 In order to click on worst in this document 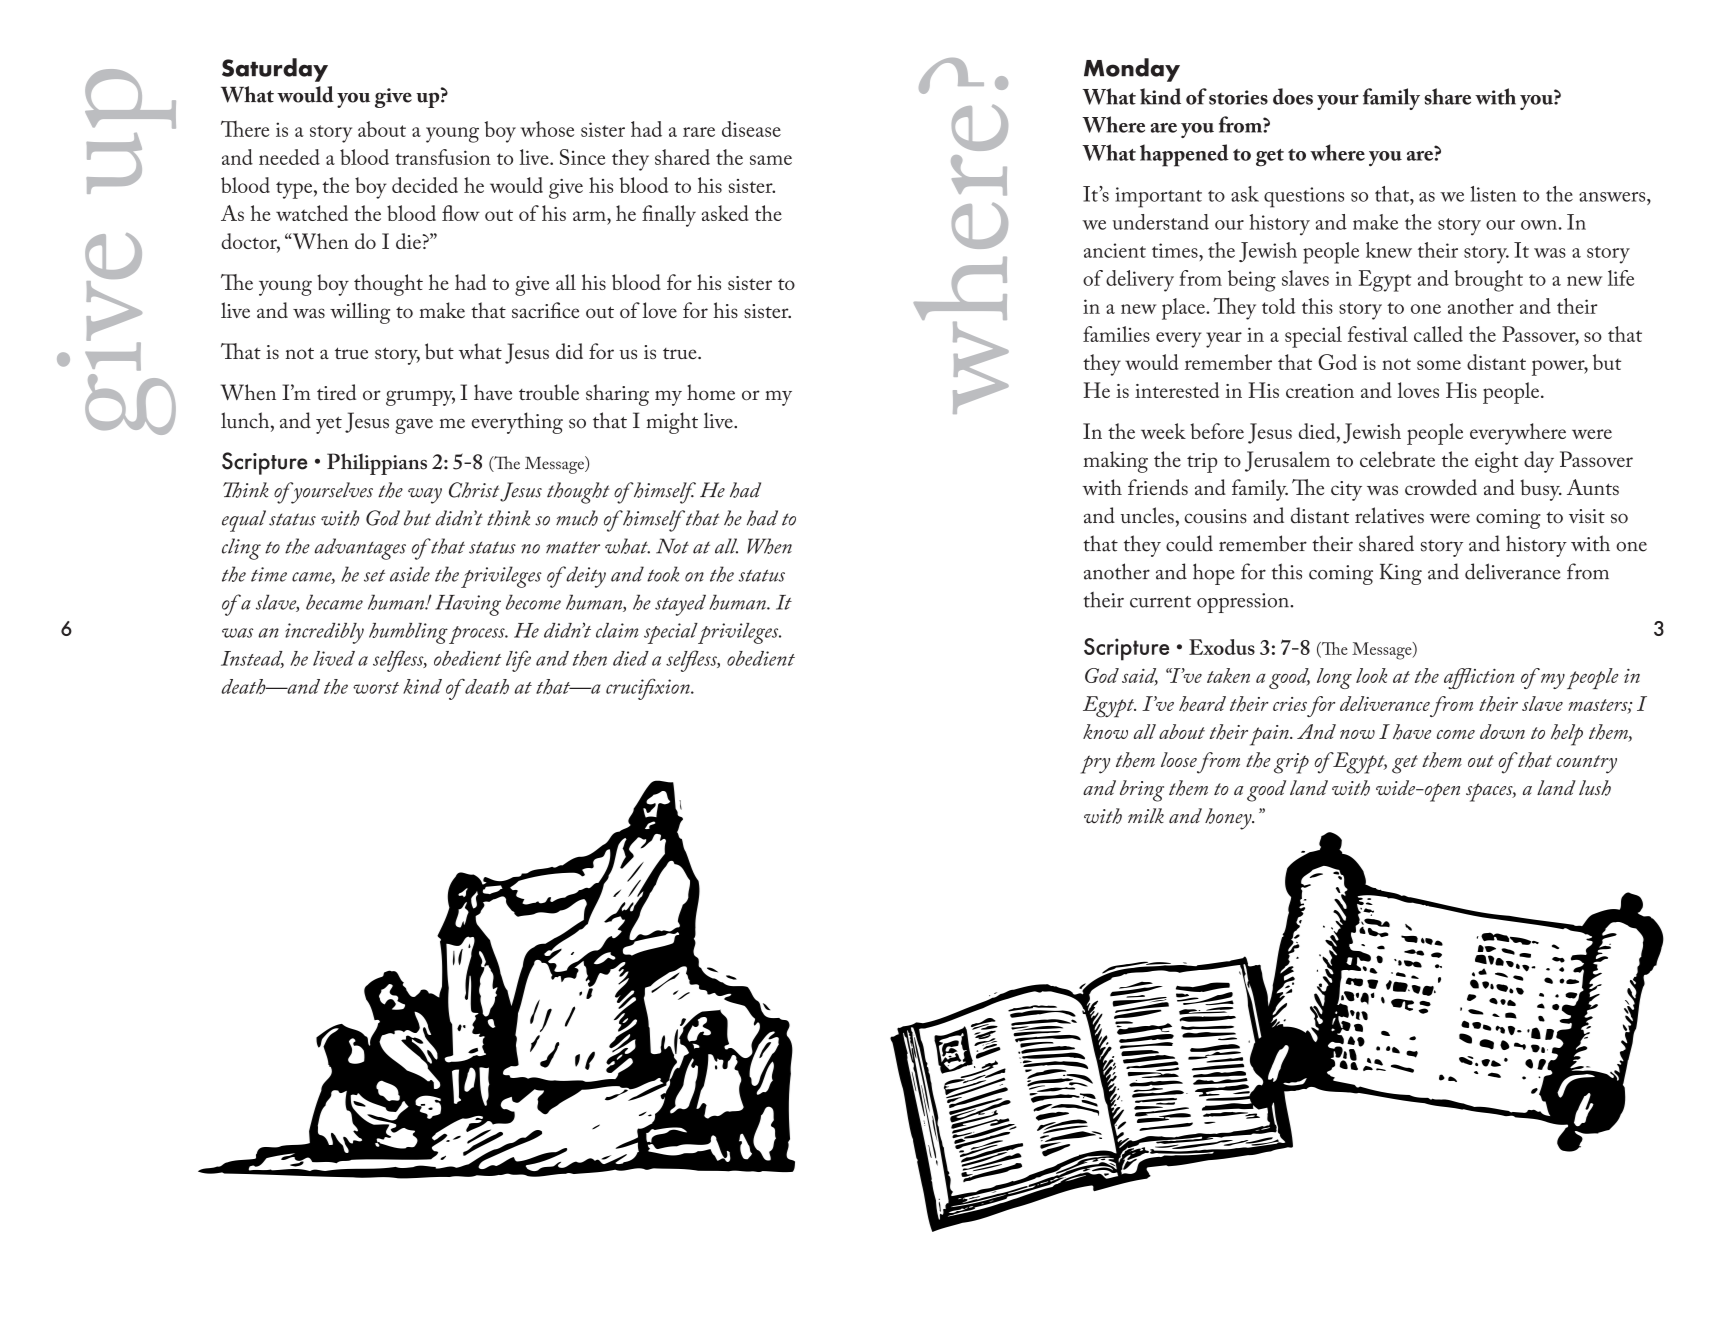, I will do `click(376, 688)`.
